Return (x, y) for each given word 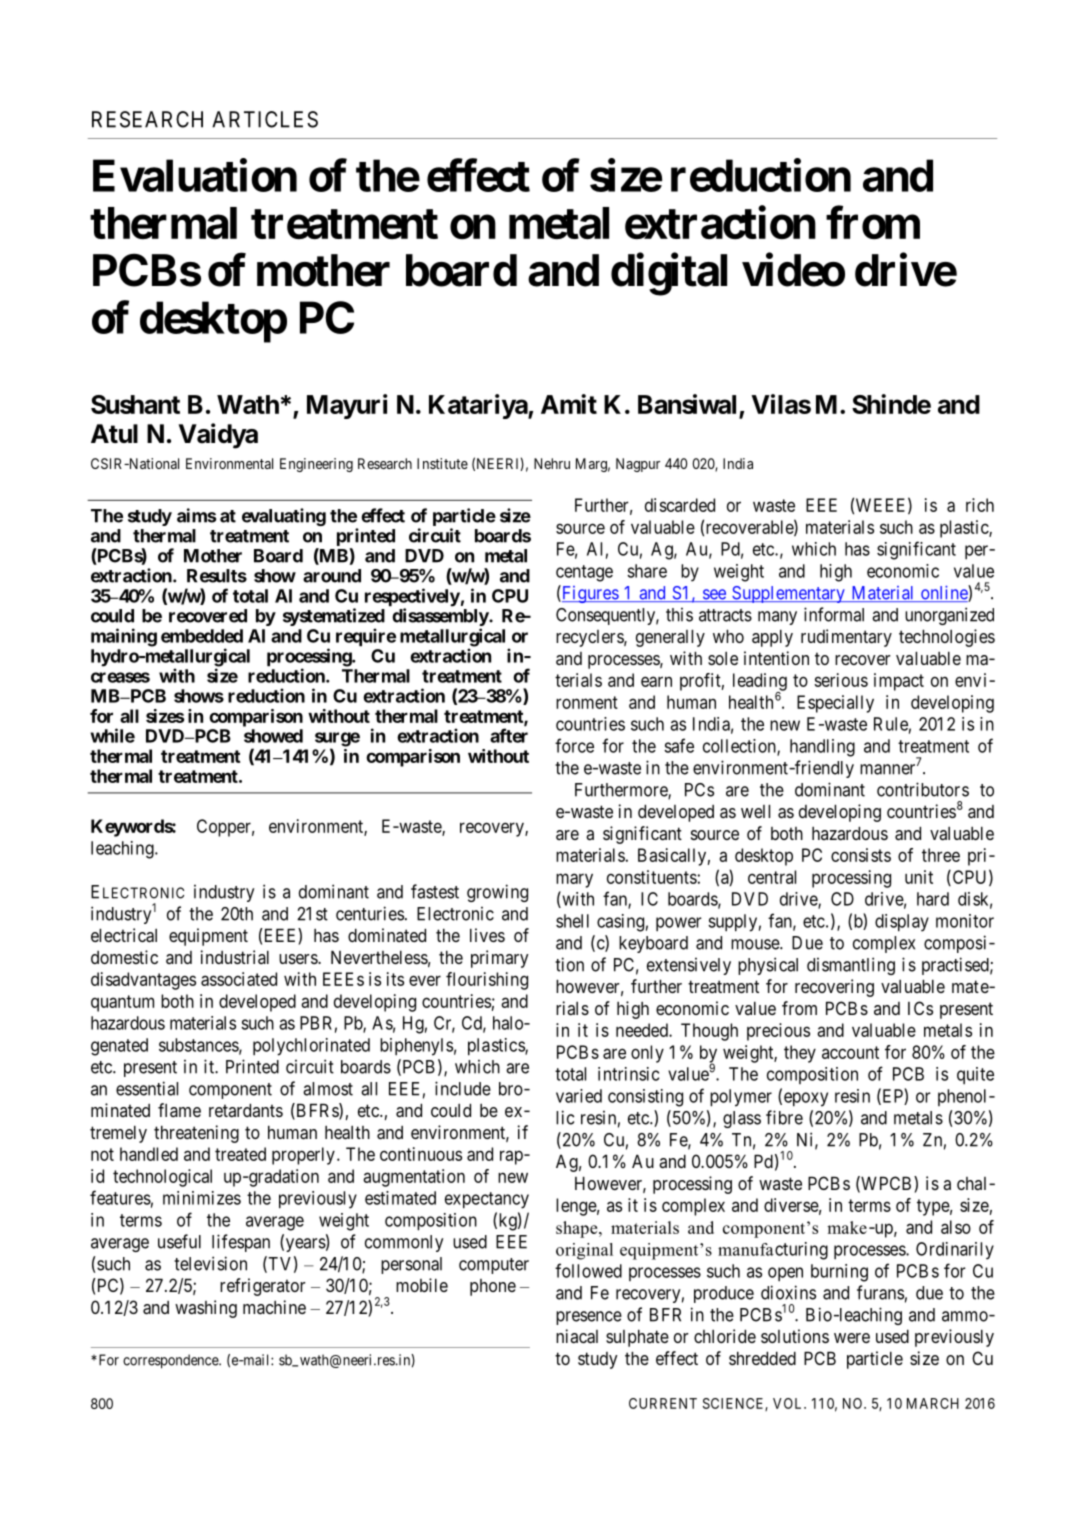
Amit (569, 404)
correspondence (171, 1361)
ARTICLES (265, 119)
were (852, 1338)
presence (589, 1318)
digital (669, 274)
